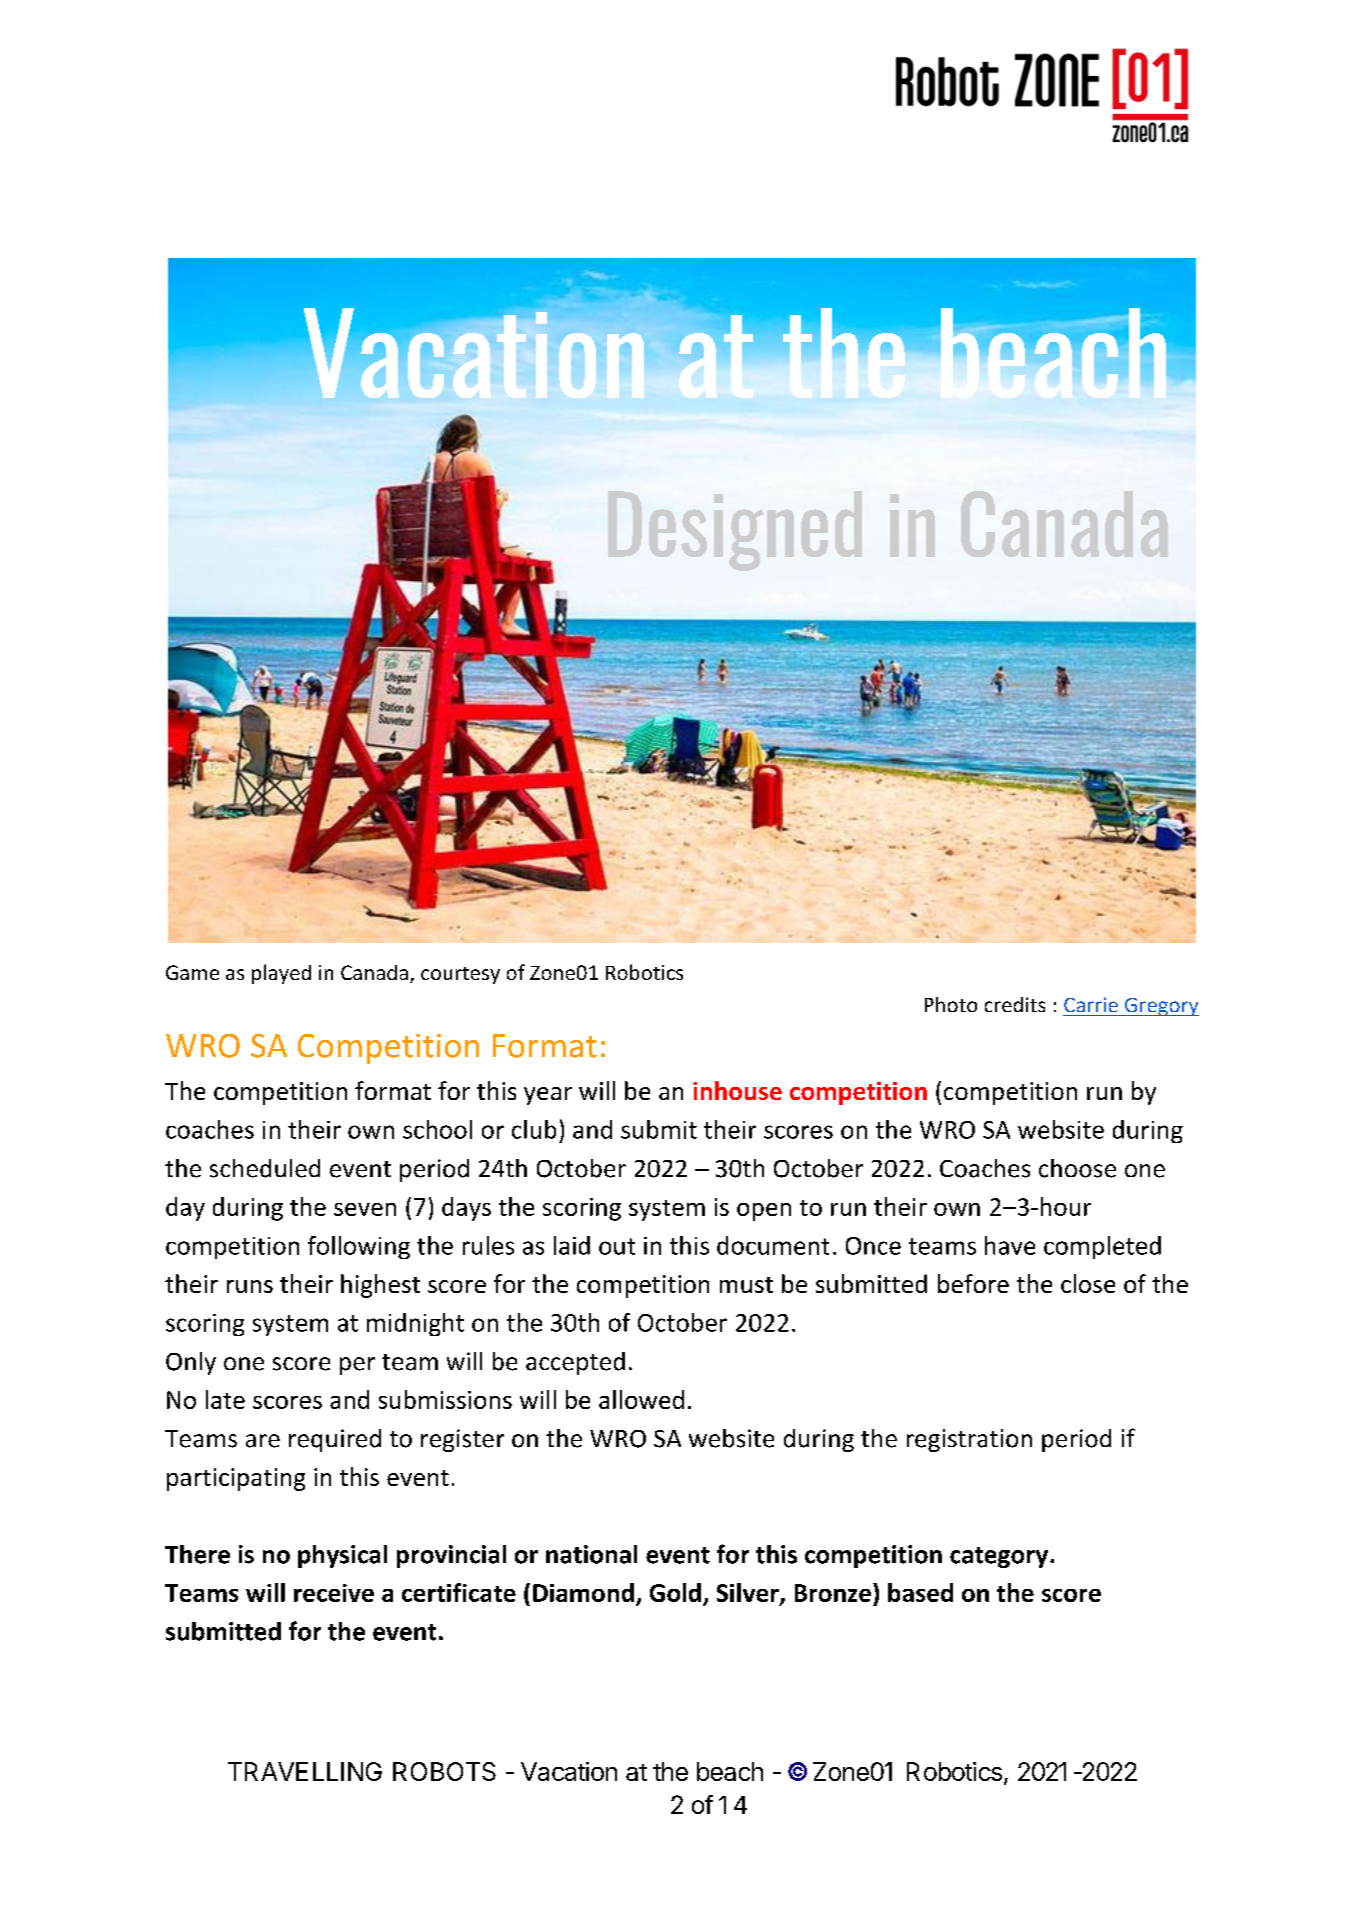 This document has width=1364, height=1928. Describe the element at coordinates (999, 1557) in the document. I see `category` at that location.
